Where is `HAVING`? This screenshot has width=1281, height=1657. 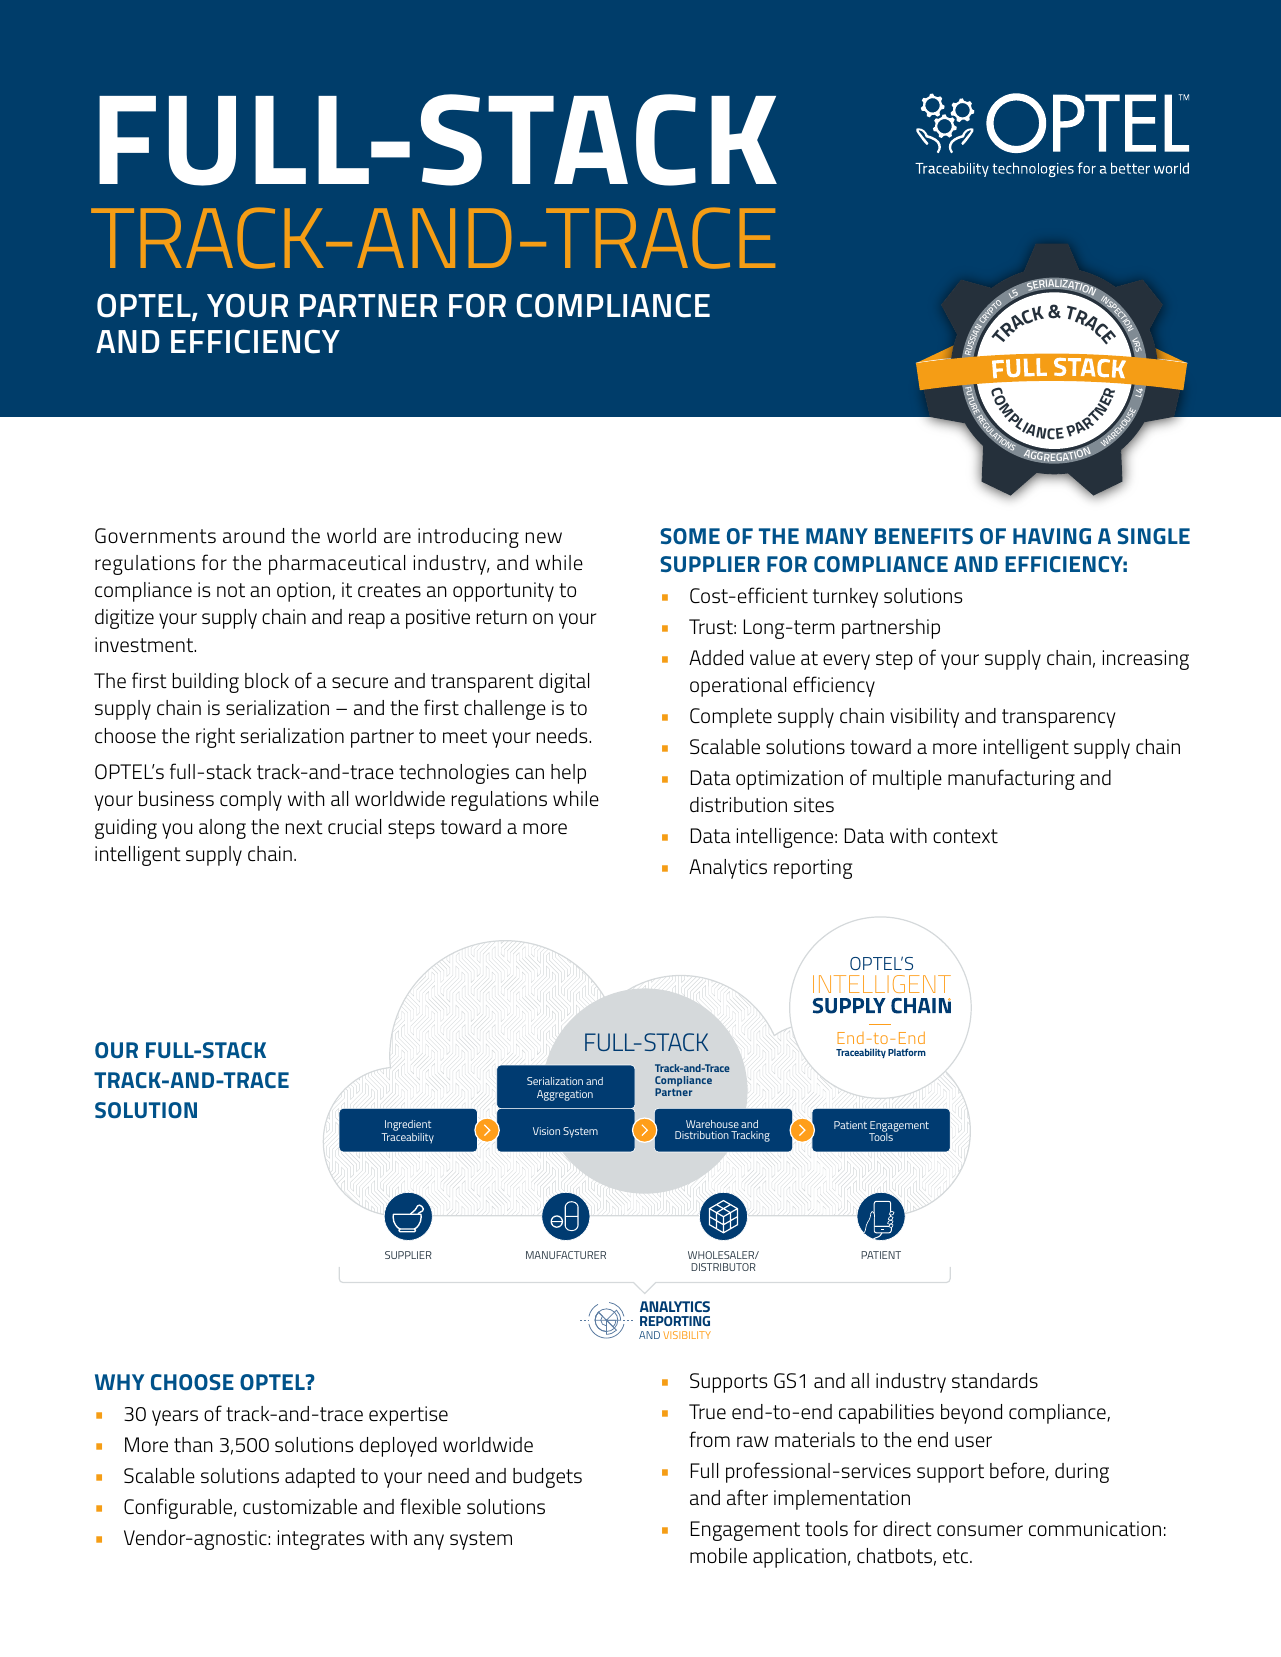 HAVING is located at coordinates (1052, 536).
